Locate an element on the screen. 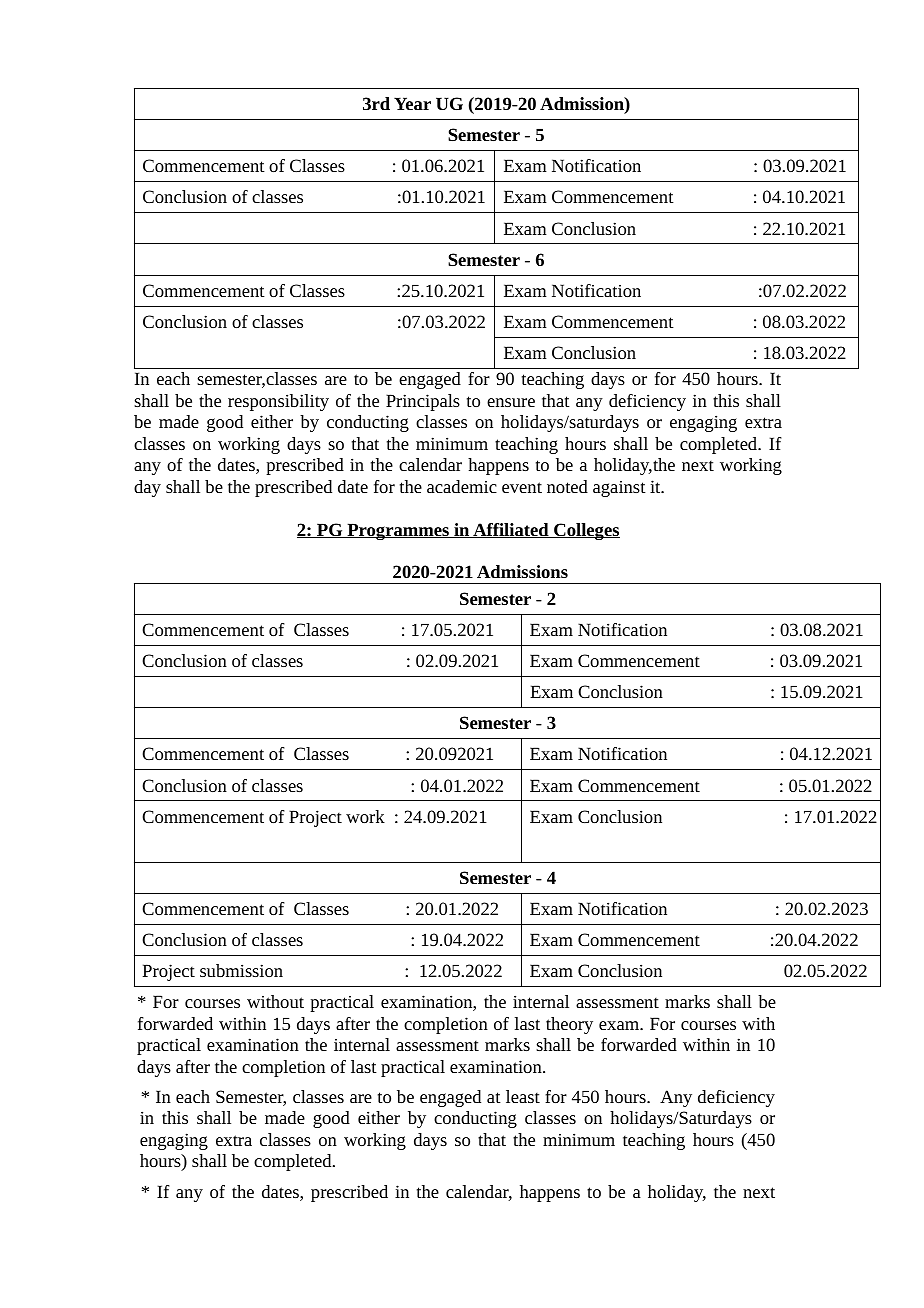 The image size is (924, 1308). least is located at coordinates (523, 1096).
